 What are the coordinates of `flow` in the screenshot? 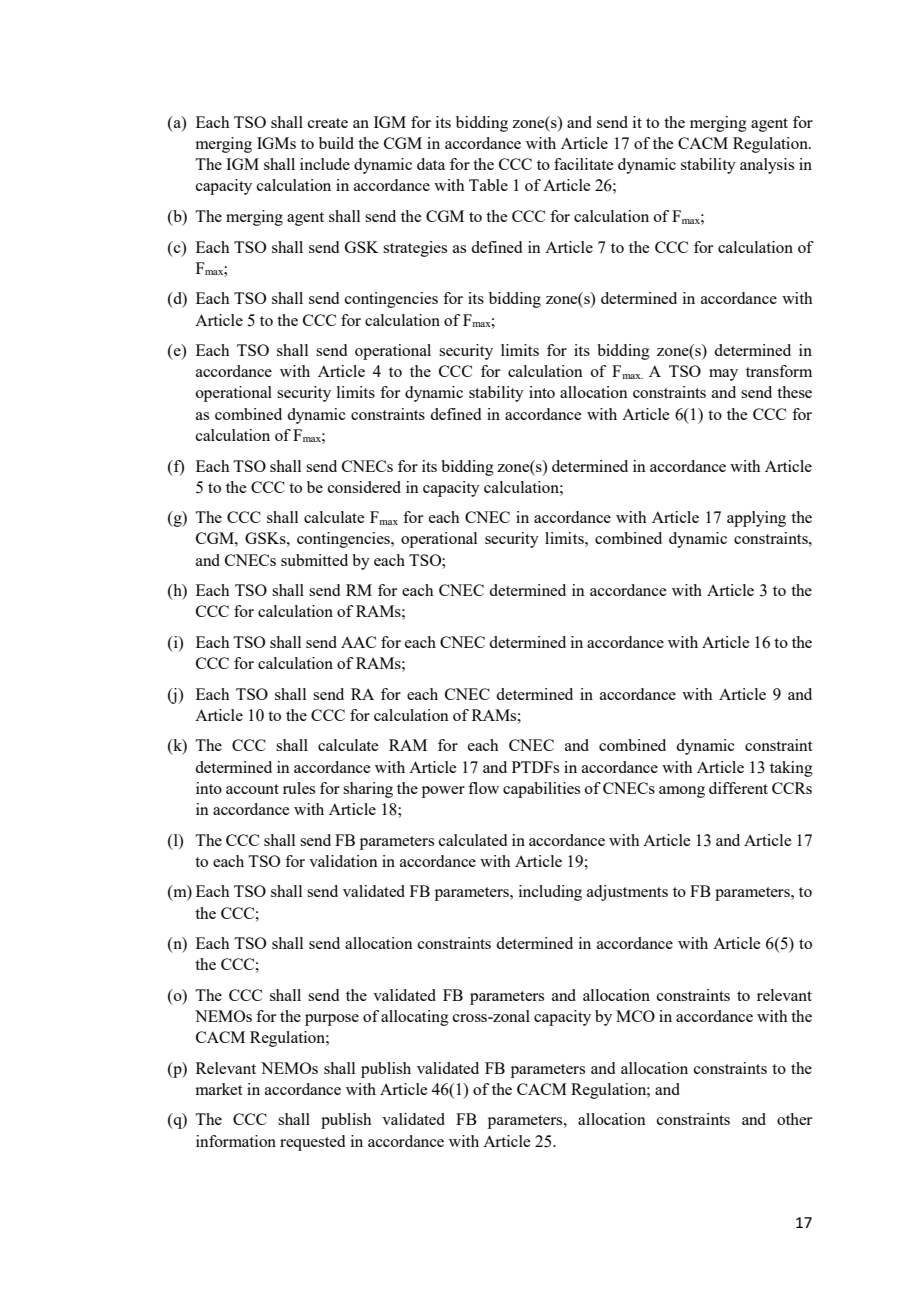 It's located at (483, 788).
